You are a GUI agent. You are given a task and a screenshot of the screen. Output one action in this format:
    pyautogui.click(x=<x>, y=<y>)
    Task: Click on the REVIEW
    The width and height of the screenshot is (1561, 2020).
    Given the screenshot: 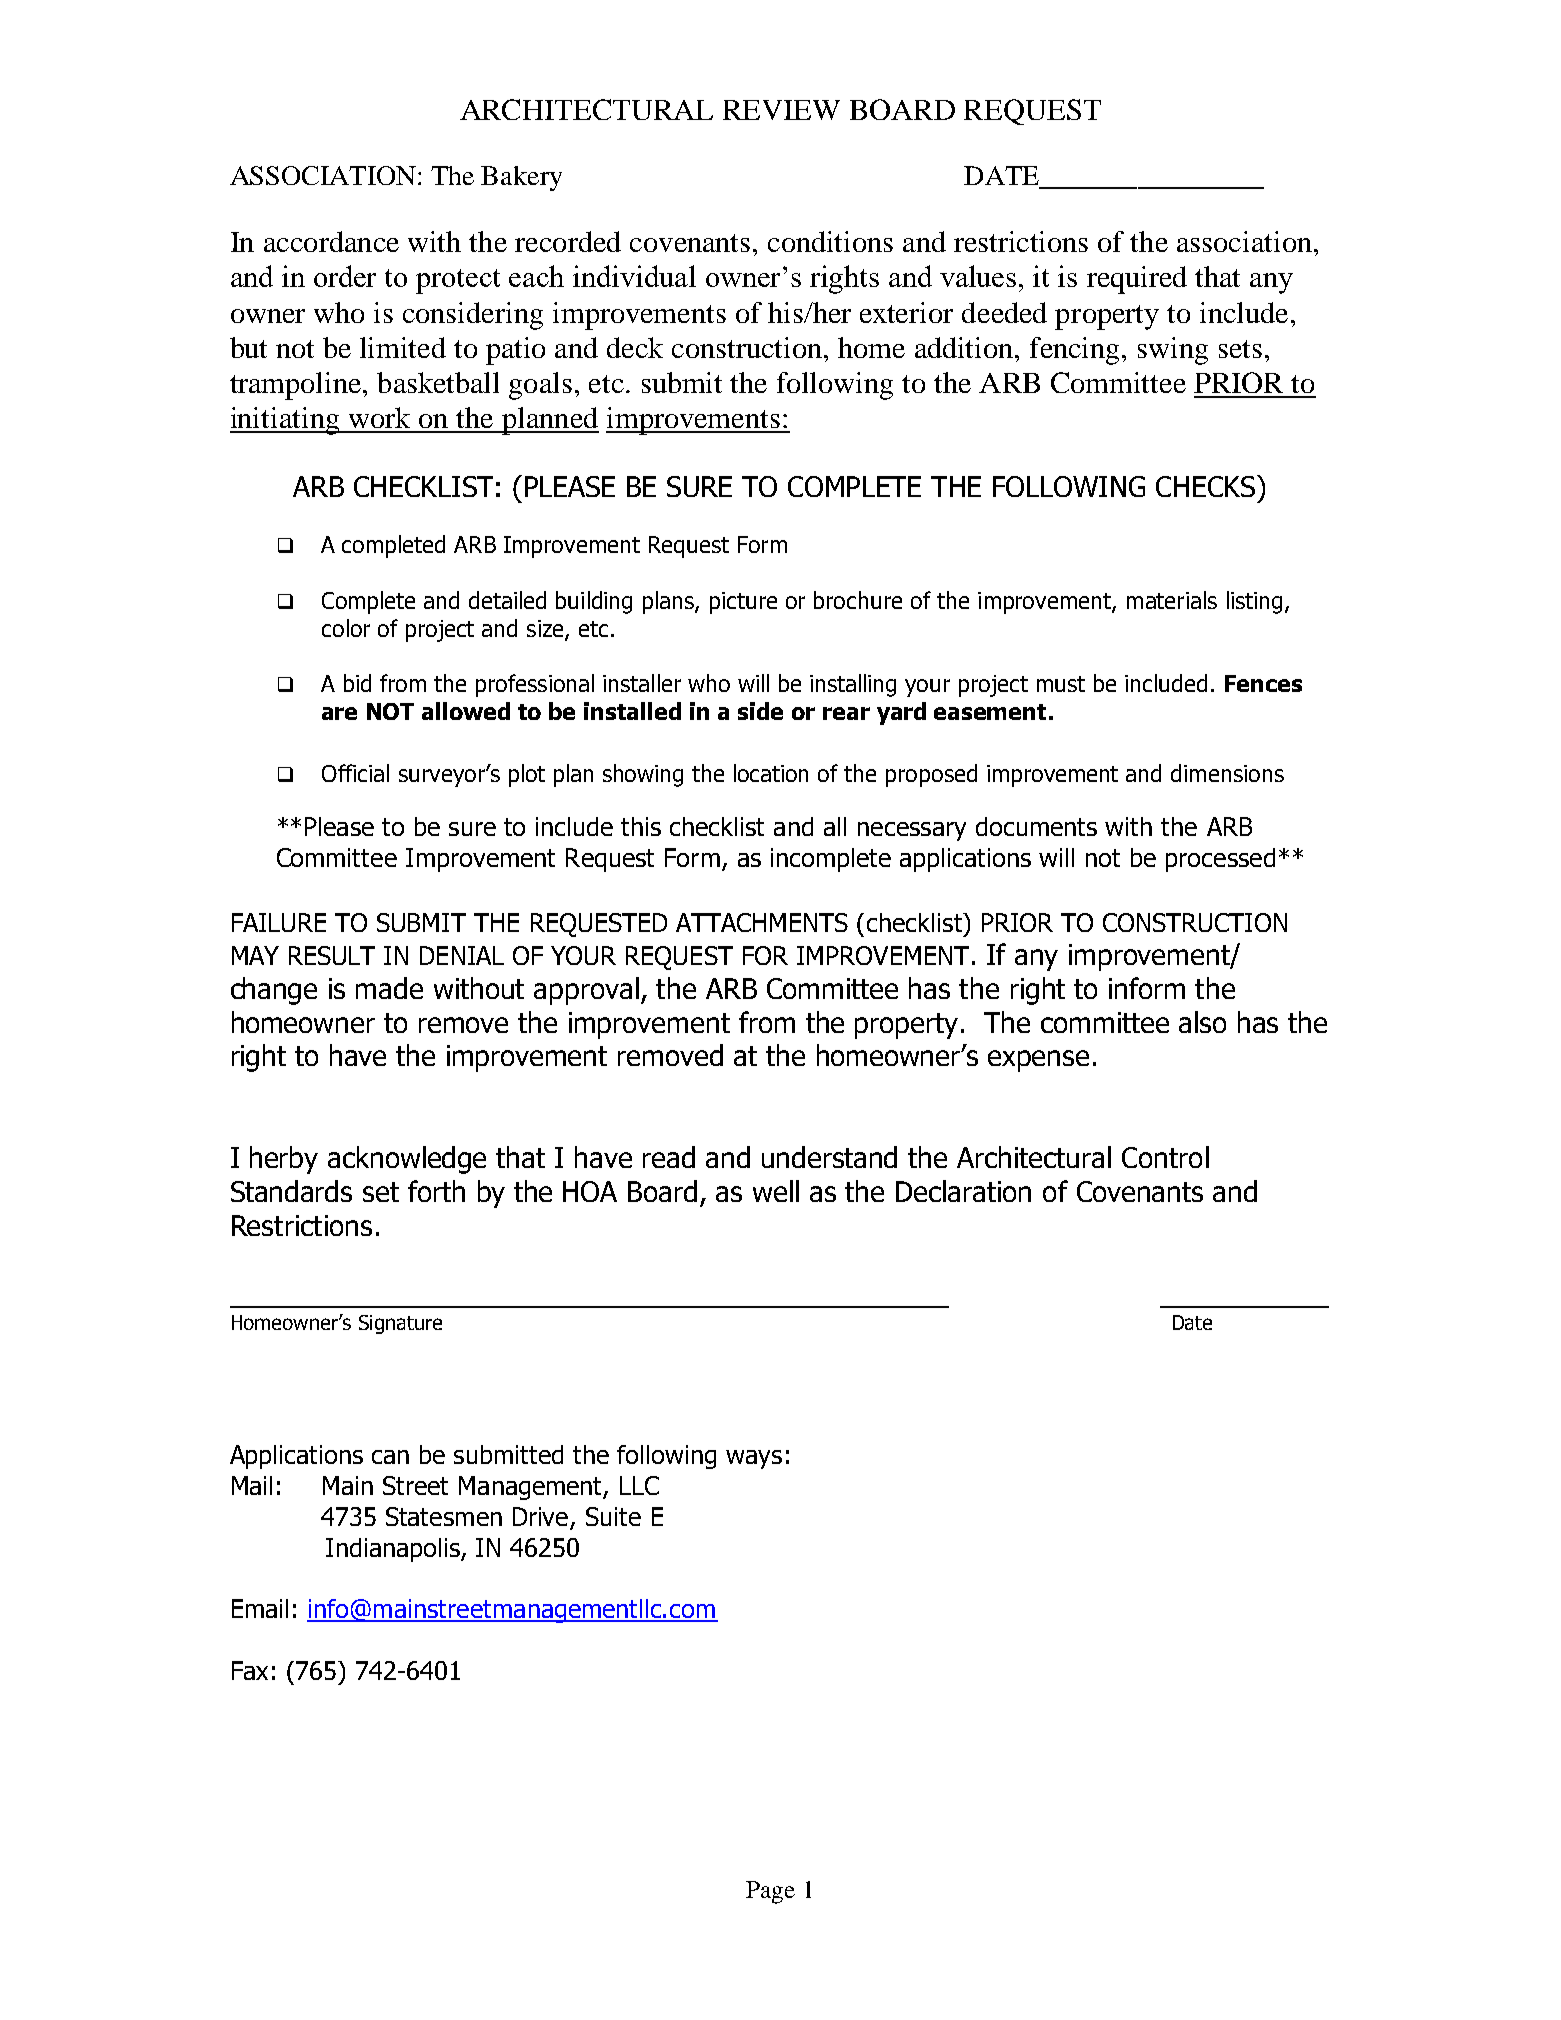 What is the action you would take?
    pyautogui.click(x=781, y=110)
